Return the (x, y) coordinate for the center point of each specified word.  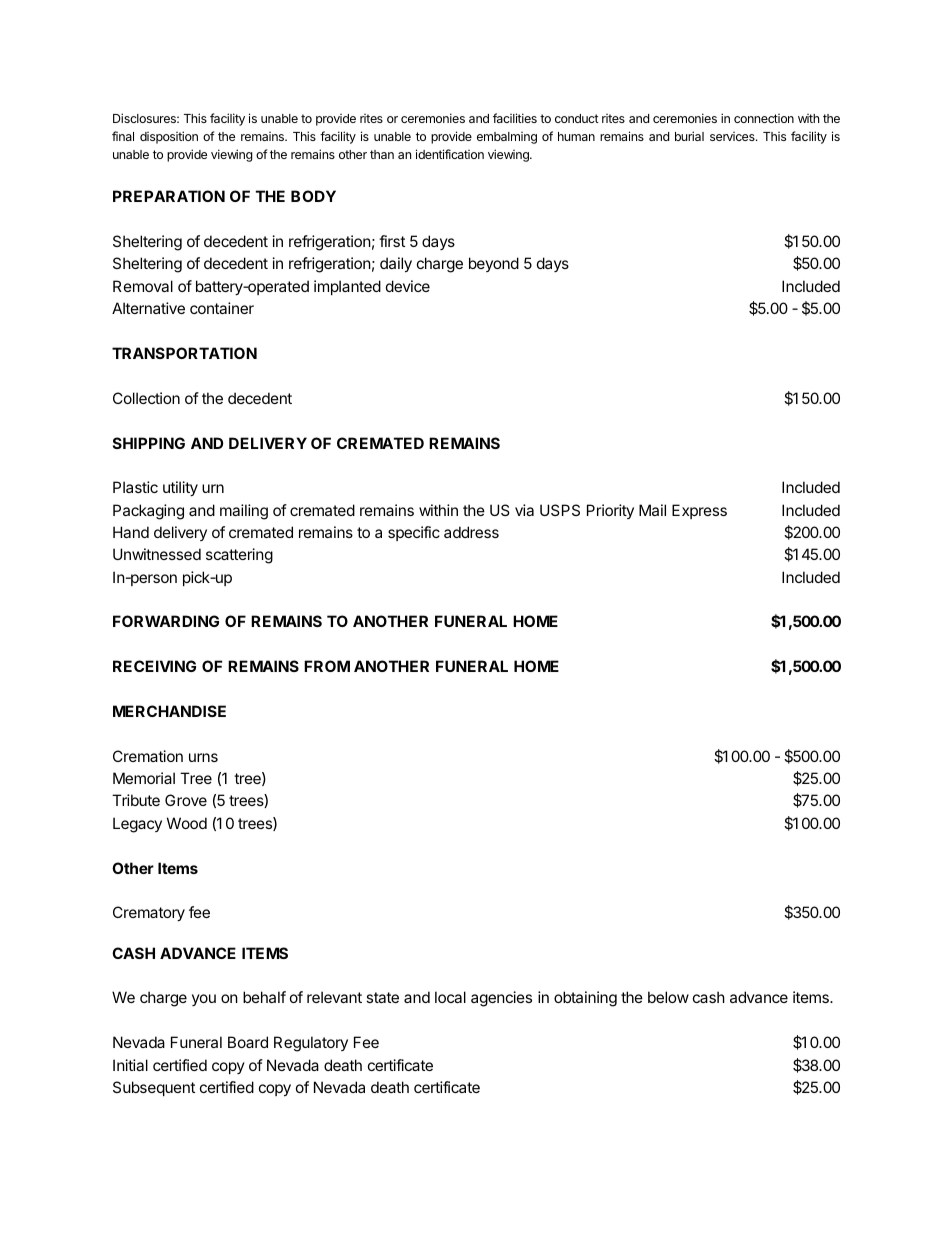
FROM (327, 666)
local (450, 997)
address (471, 532)
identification (450, 154)
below (668, 997)
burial (689, 136)
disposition (169, 137)
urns (203, 757)
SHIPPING (149, 443)
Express (699, 511)
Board (248, 1042)
